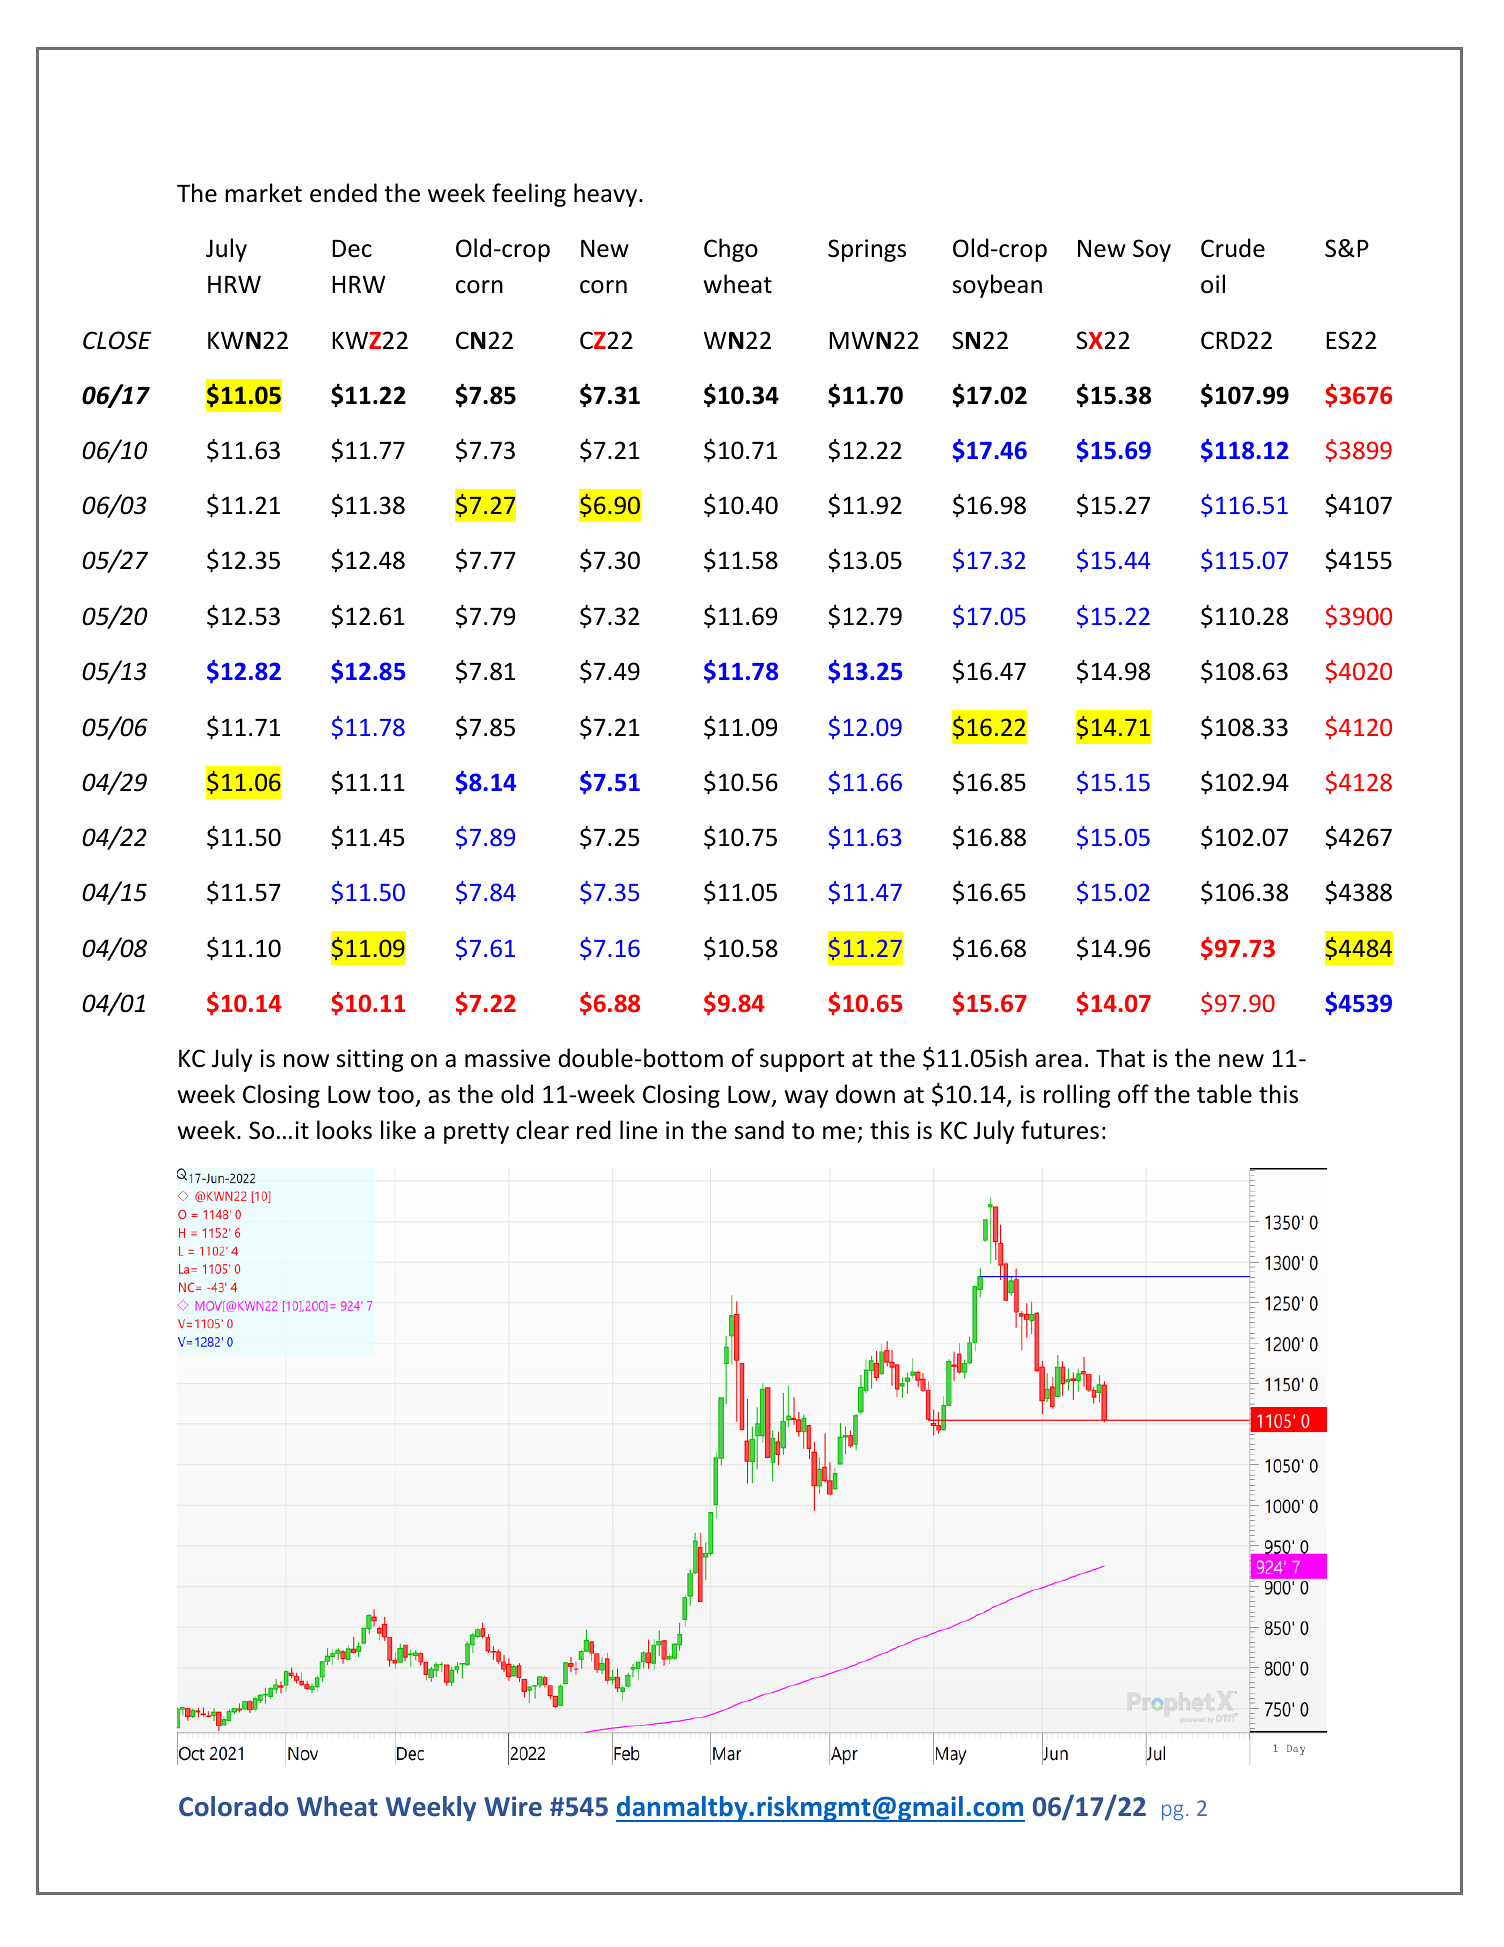  I want to click on Springs, so click(867, 250).
